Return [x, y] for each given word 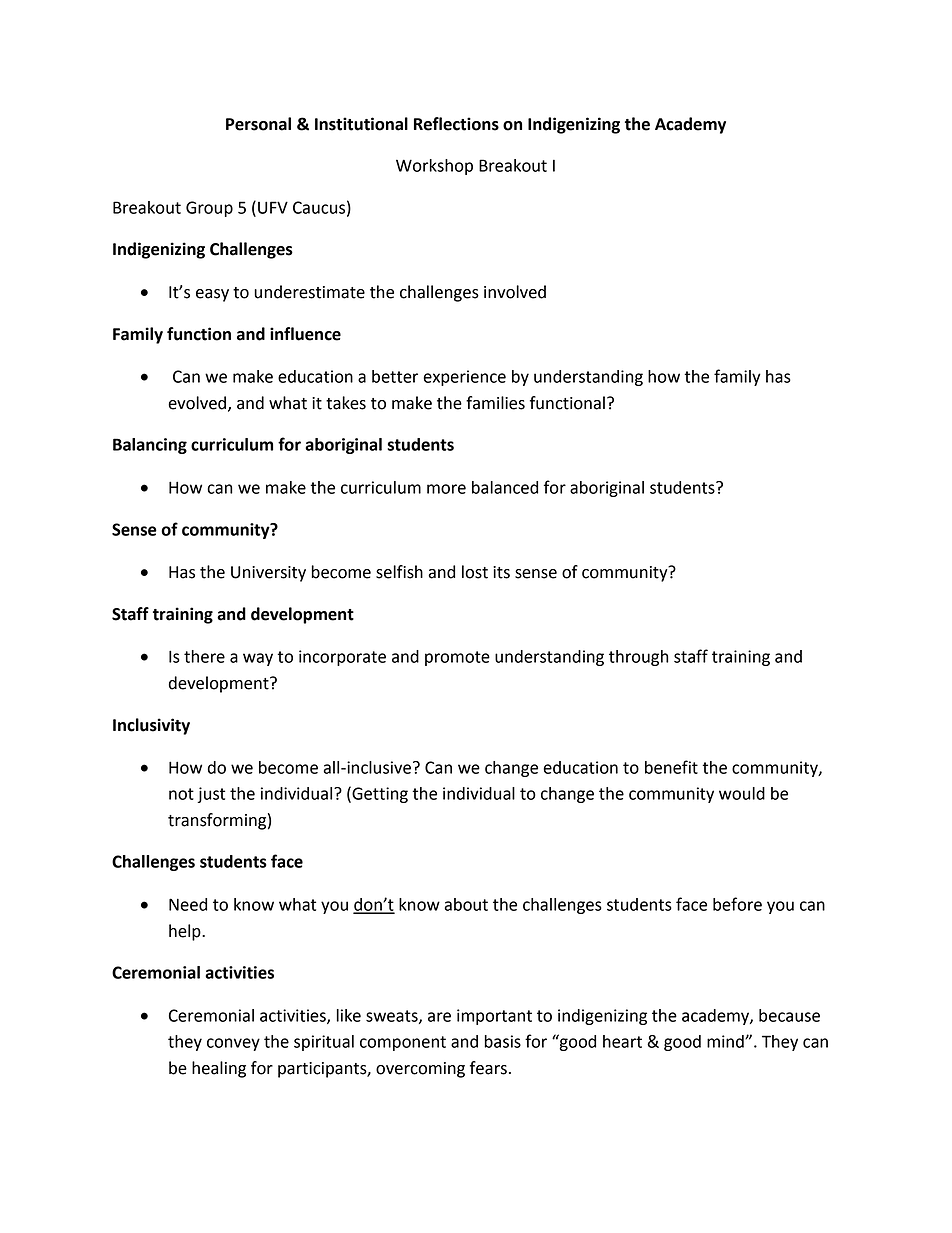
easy [212, 295]
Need [188, 904]
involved [515, 292]
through [639, 658]
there [204, 656]
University [268, 574]
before [737, 904]
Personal [258, 124]
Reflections [456, 124]
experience [464, 378]
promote [457, 658]
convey [233, 1044]
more [446, 489]
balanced [505, 487]
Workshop [434, 167]
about [466, 904]
